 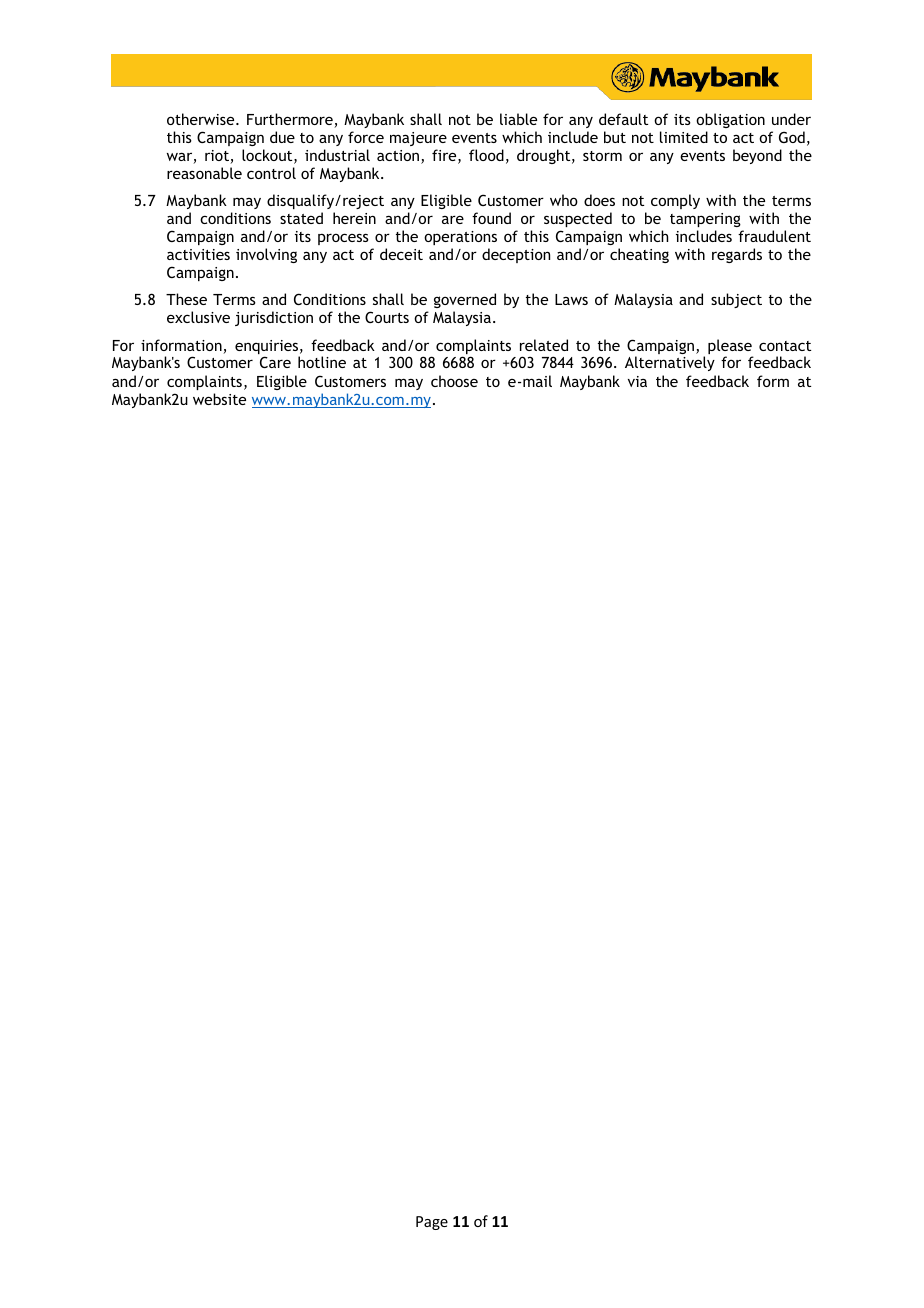 I want to click on via, so click(x=637, y=381).
